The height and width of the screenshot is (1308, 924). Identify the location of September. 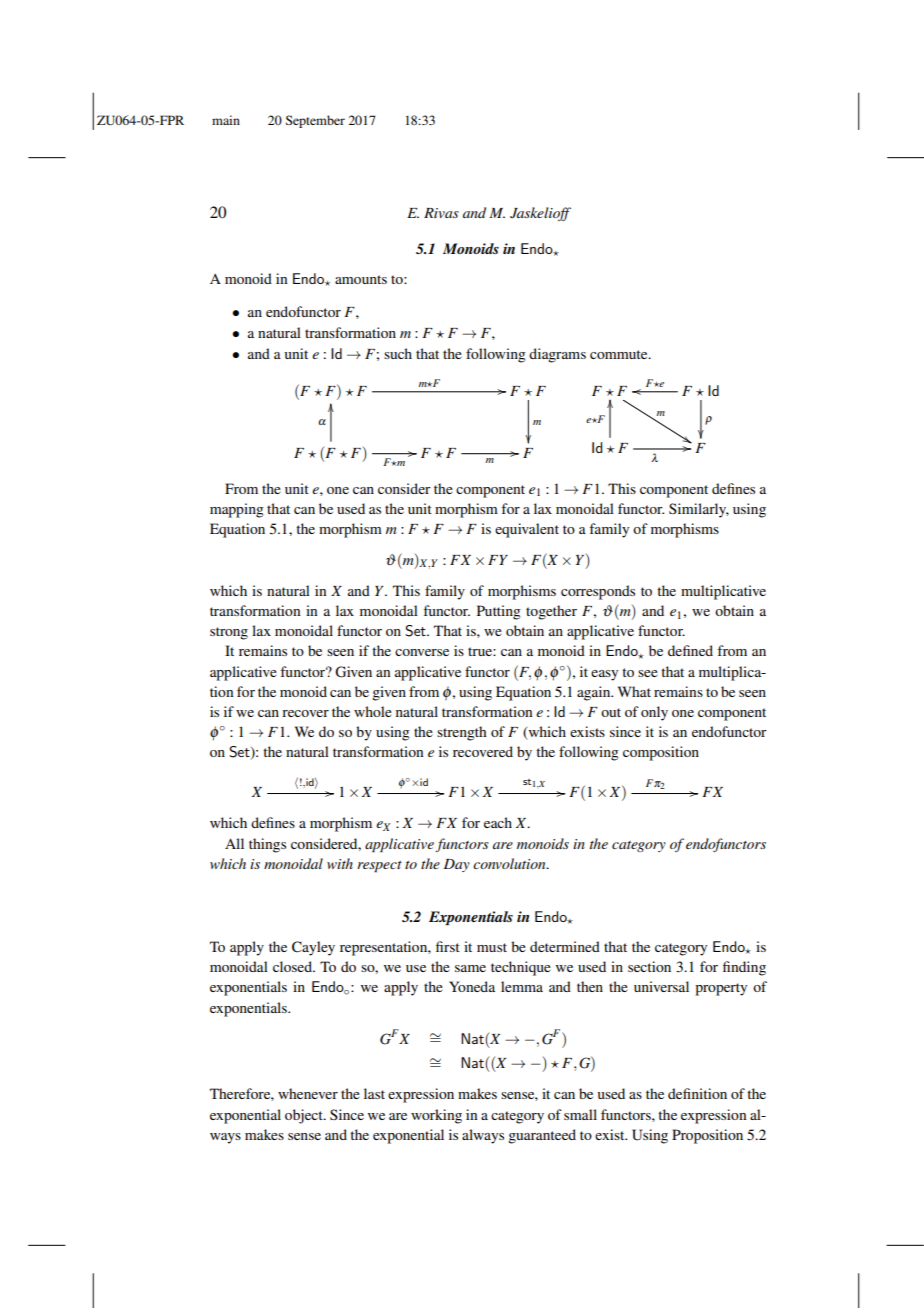
(315, 121).
